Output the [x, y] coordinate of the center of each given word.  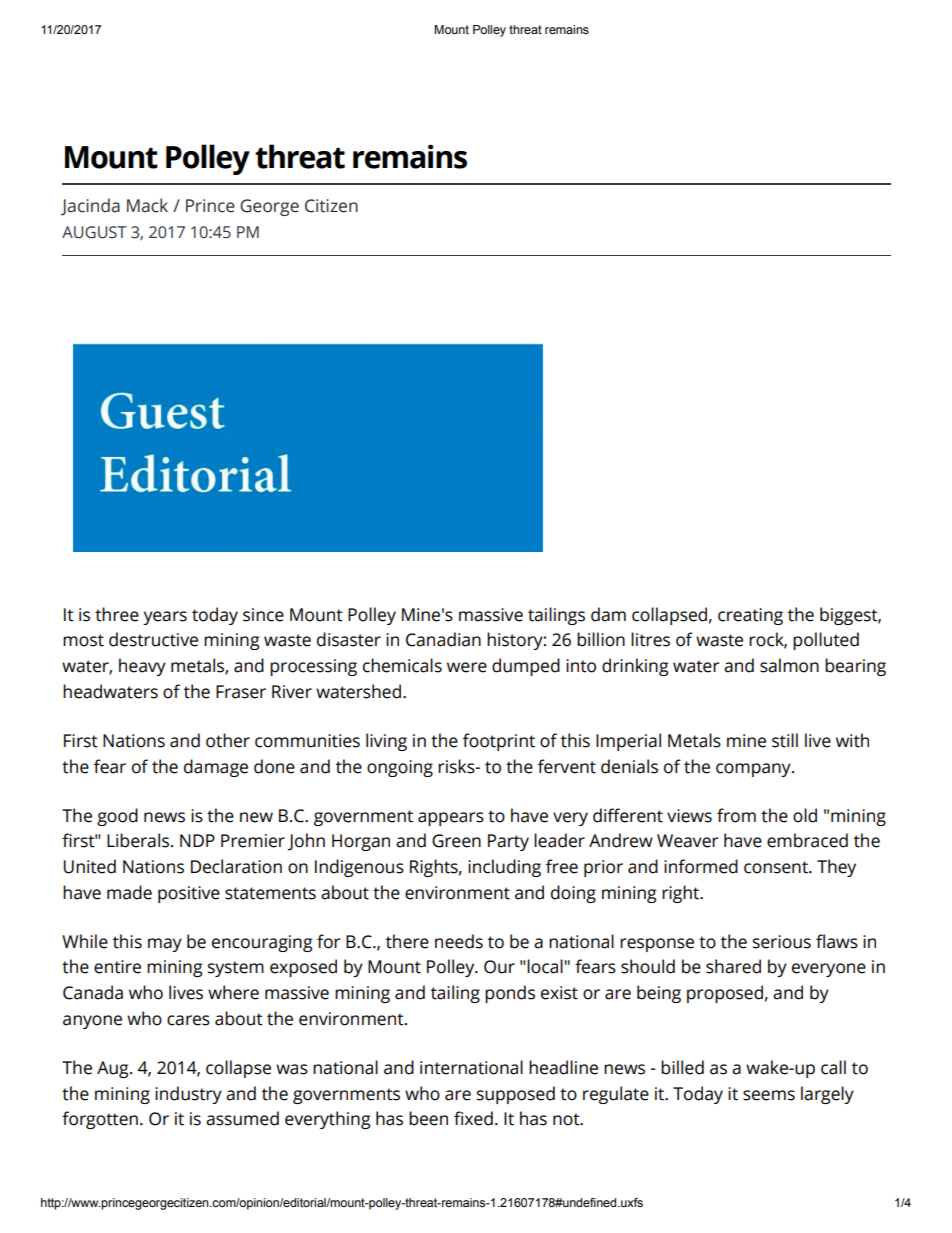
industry [188, 1095]
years [165, 618]
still [785, 740]
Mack [147, 205]
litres [650, 639]
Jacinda [90, 207]
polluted [826, 641]
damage [216, 768]
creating [750, 616]
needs [459, 941]
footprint [499, 742]
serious [782, 942]
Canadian [443, 639]
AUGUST [94, 232]
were [467, 667]
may [165, 945]
